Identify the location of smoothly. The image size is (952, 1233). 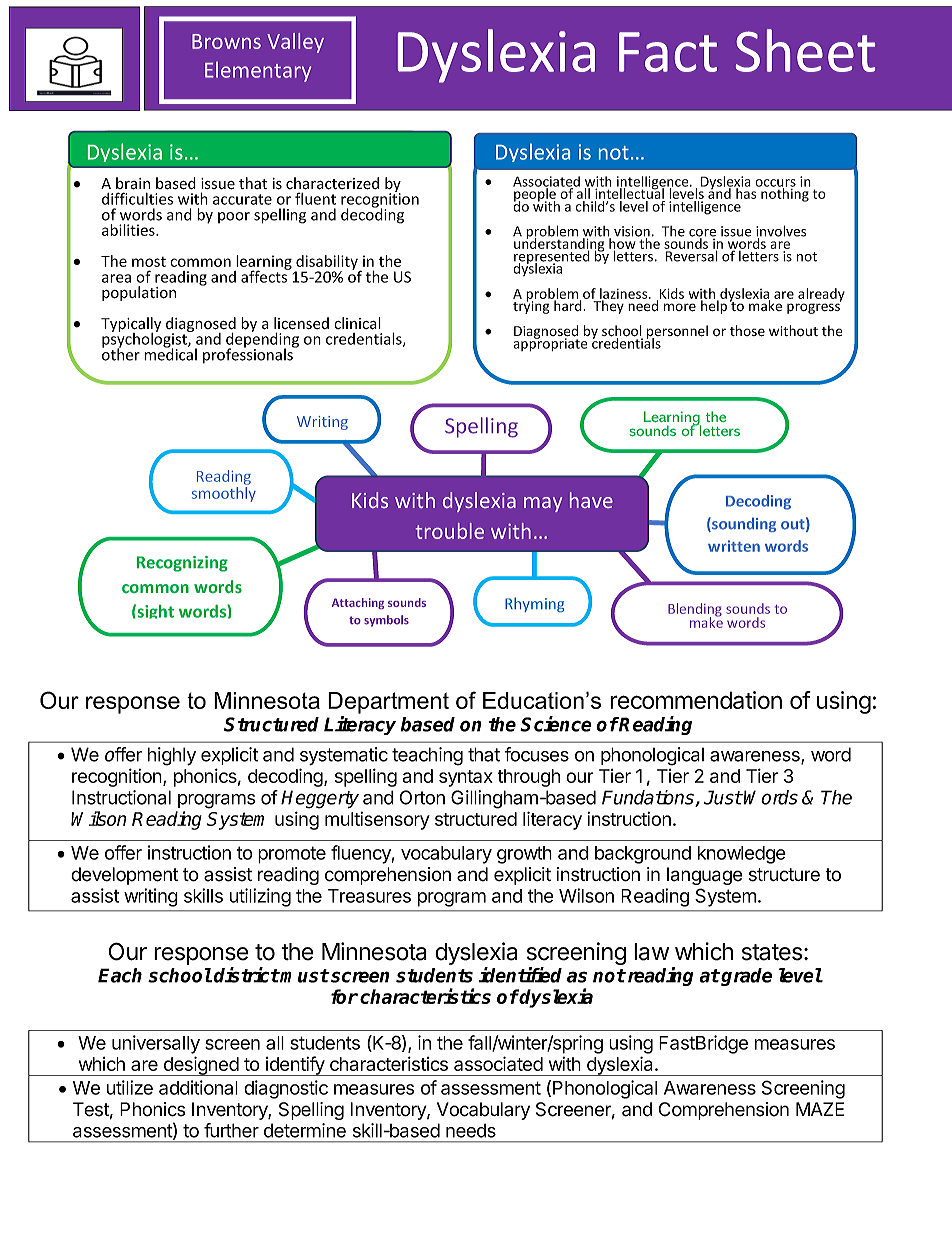
(224, 494).
